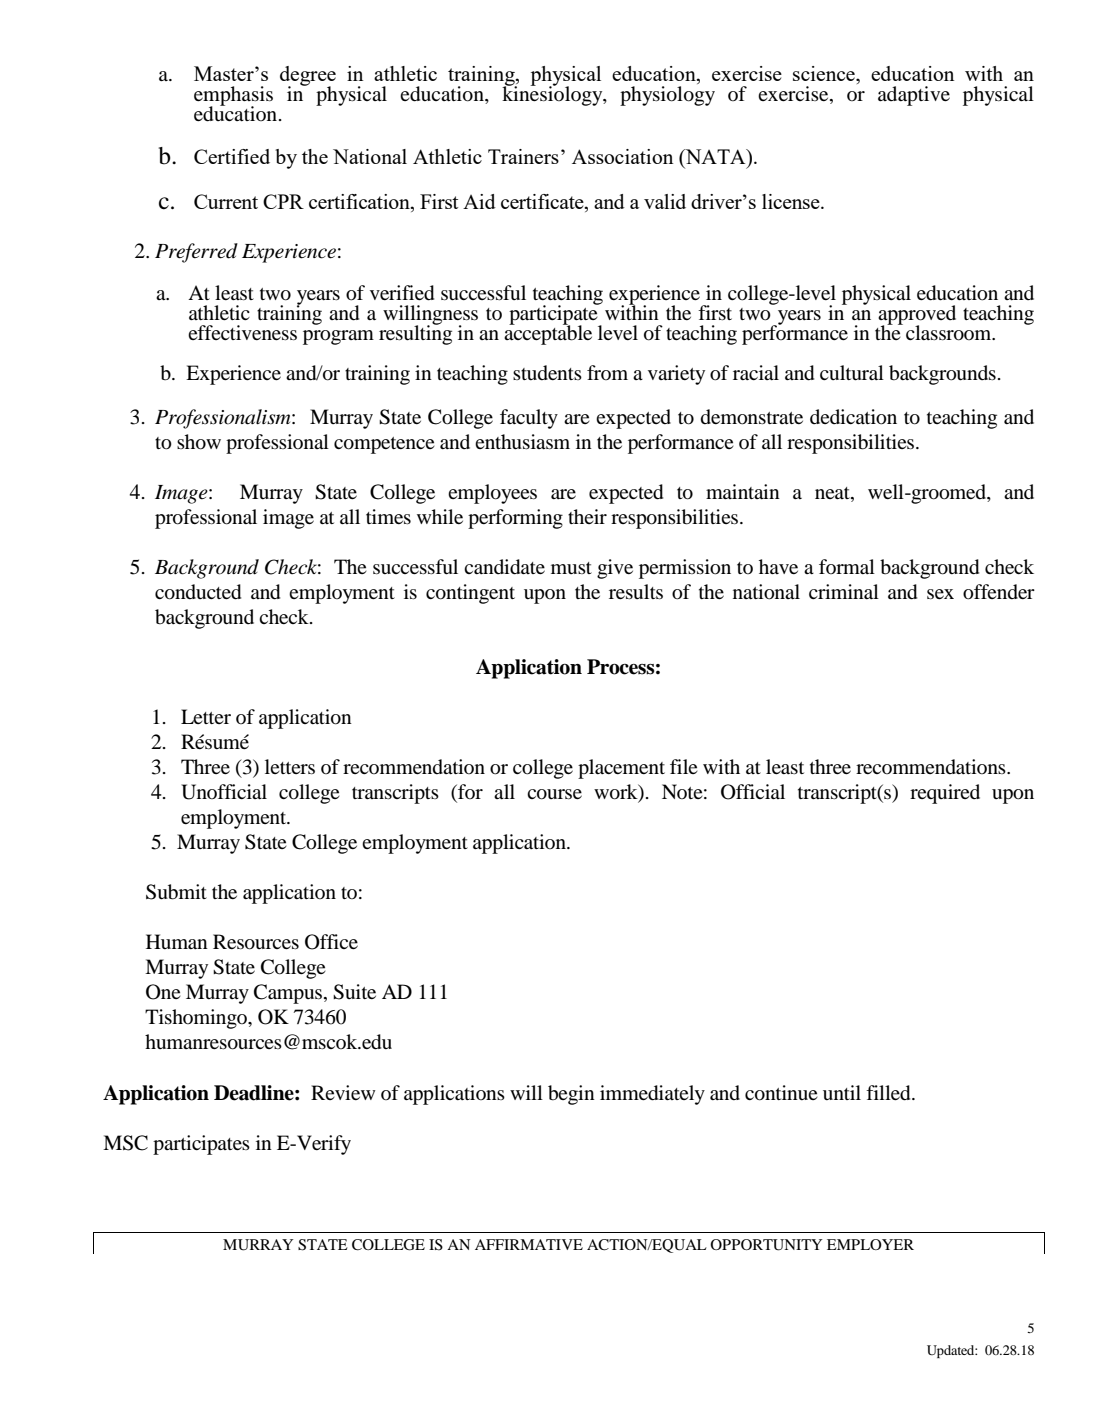 This image has width=1099, height=1423. I want to click on emphasis, so click(233, 97).
